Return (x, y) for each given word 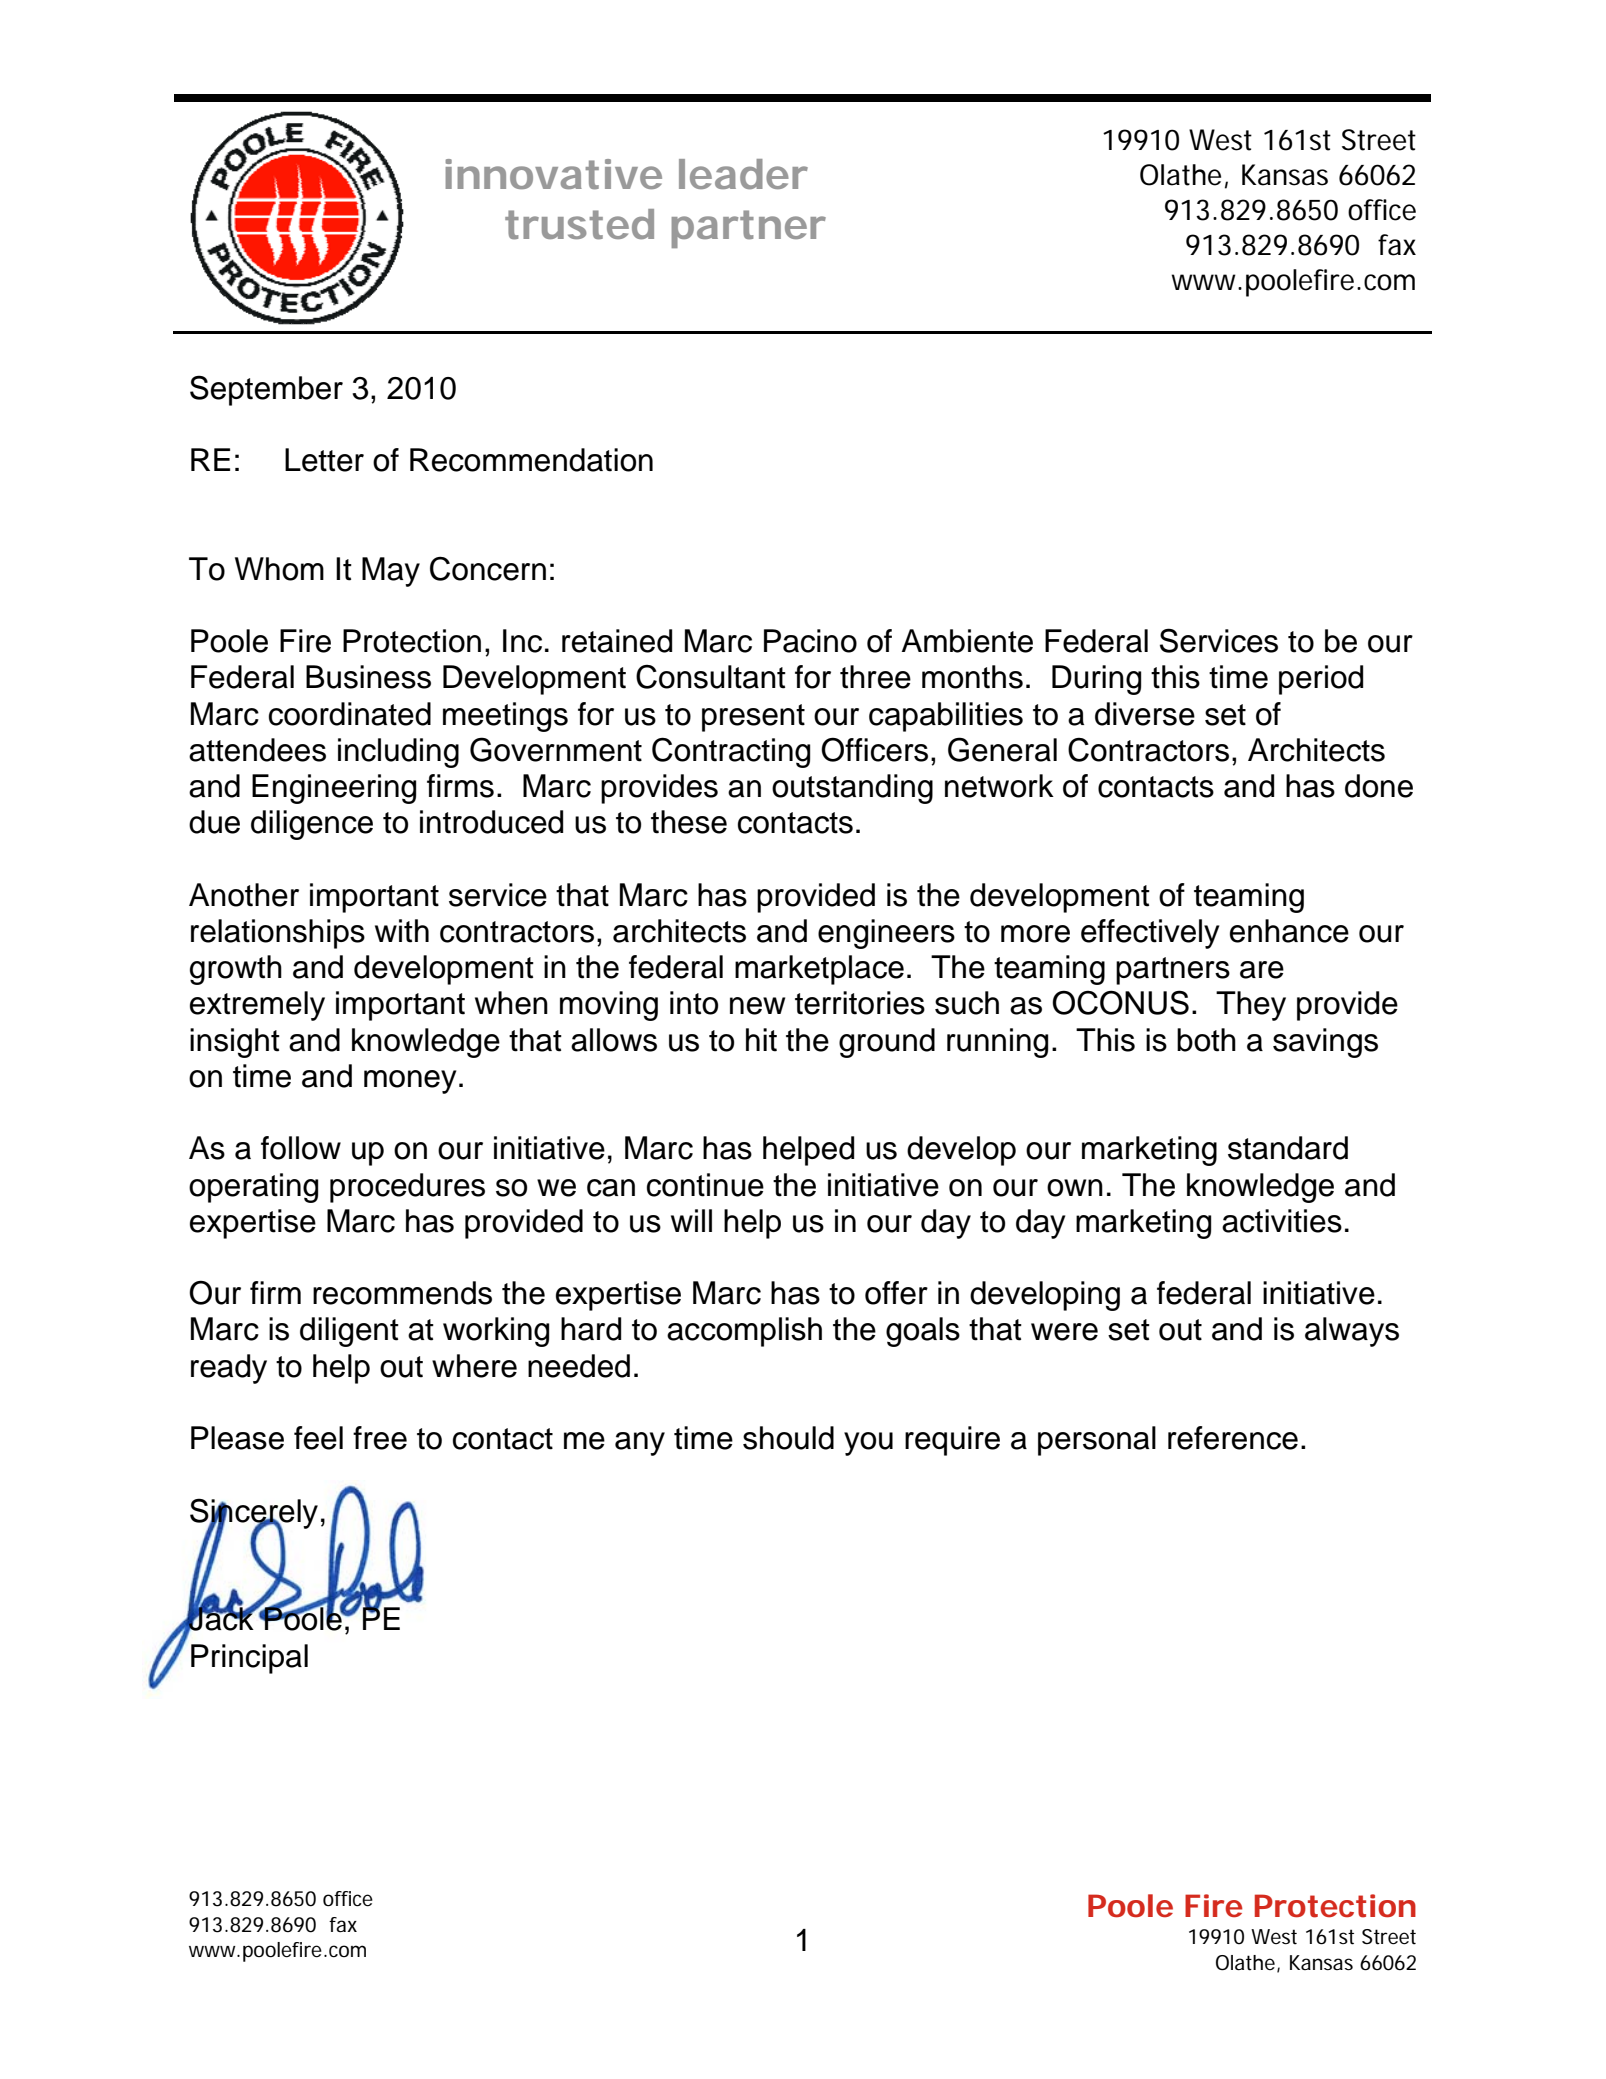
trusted (579, 224)
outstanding (852, 789)
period (1321, 680)
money (410, 1082)
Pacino (810, 641)
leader (743, 174)
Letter (324, 460)
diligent (349, 1332)
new (757, 1006)
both (1206, 1040)
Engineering (334, 789)
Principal (249, 1659)
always (1352, 1332)
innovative (554, 174)
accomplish (744, 1332)
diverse (1145, 714)
